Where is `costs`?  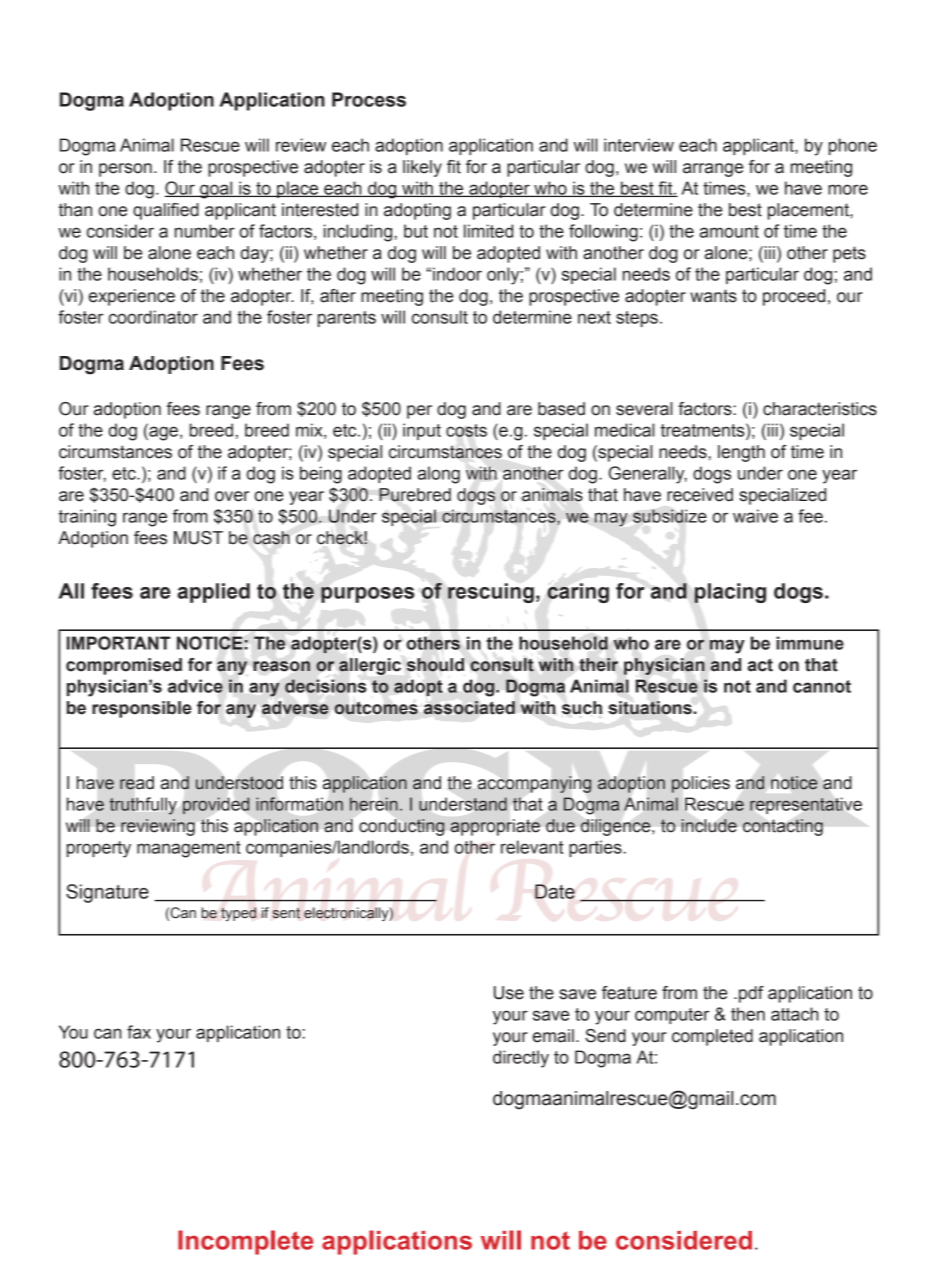
costs is located at coordinates (466, 430).
